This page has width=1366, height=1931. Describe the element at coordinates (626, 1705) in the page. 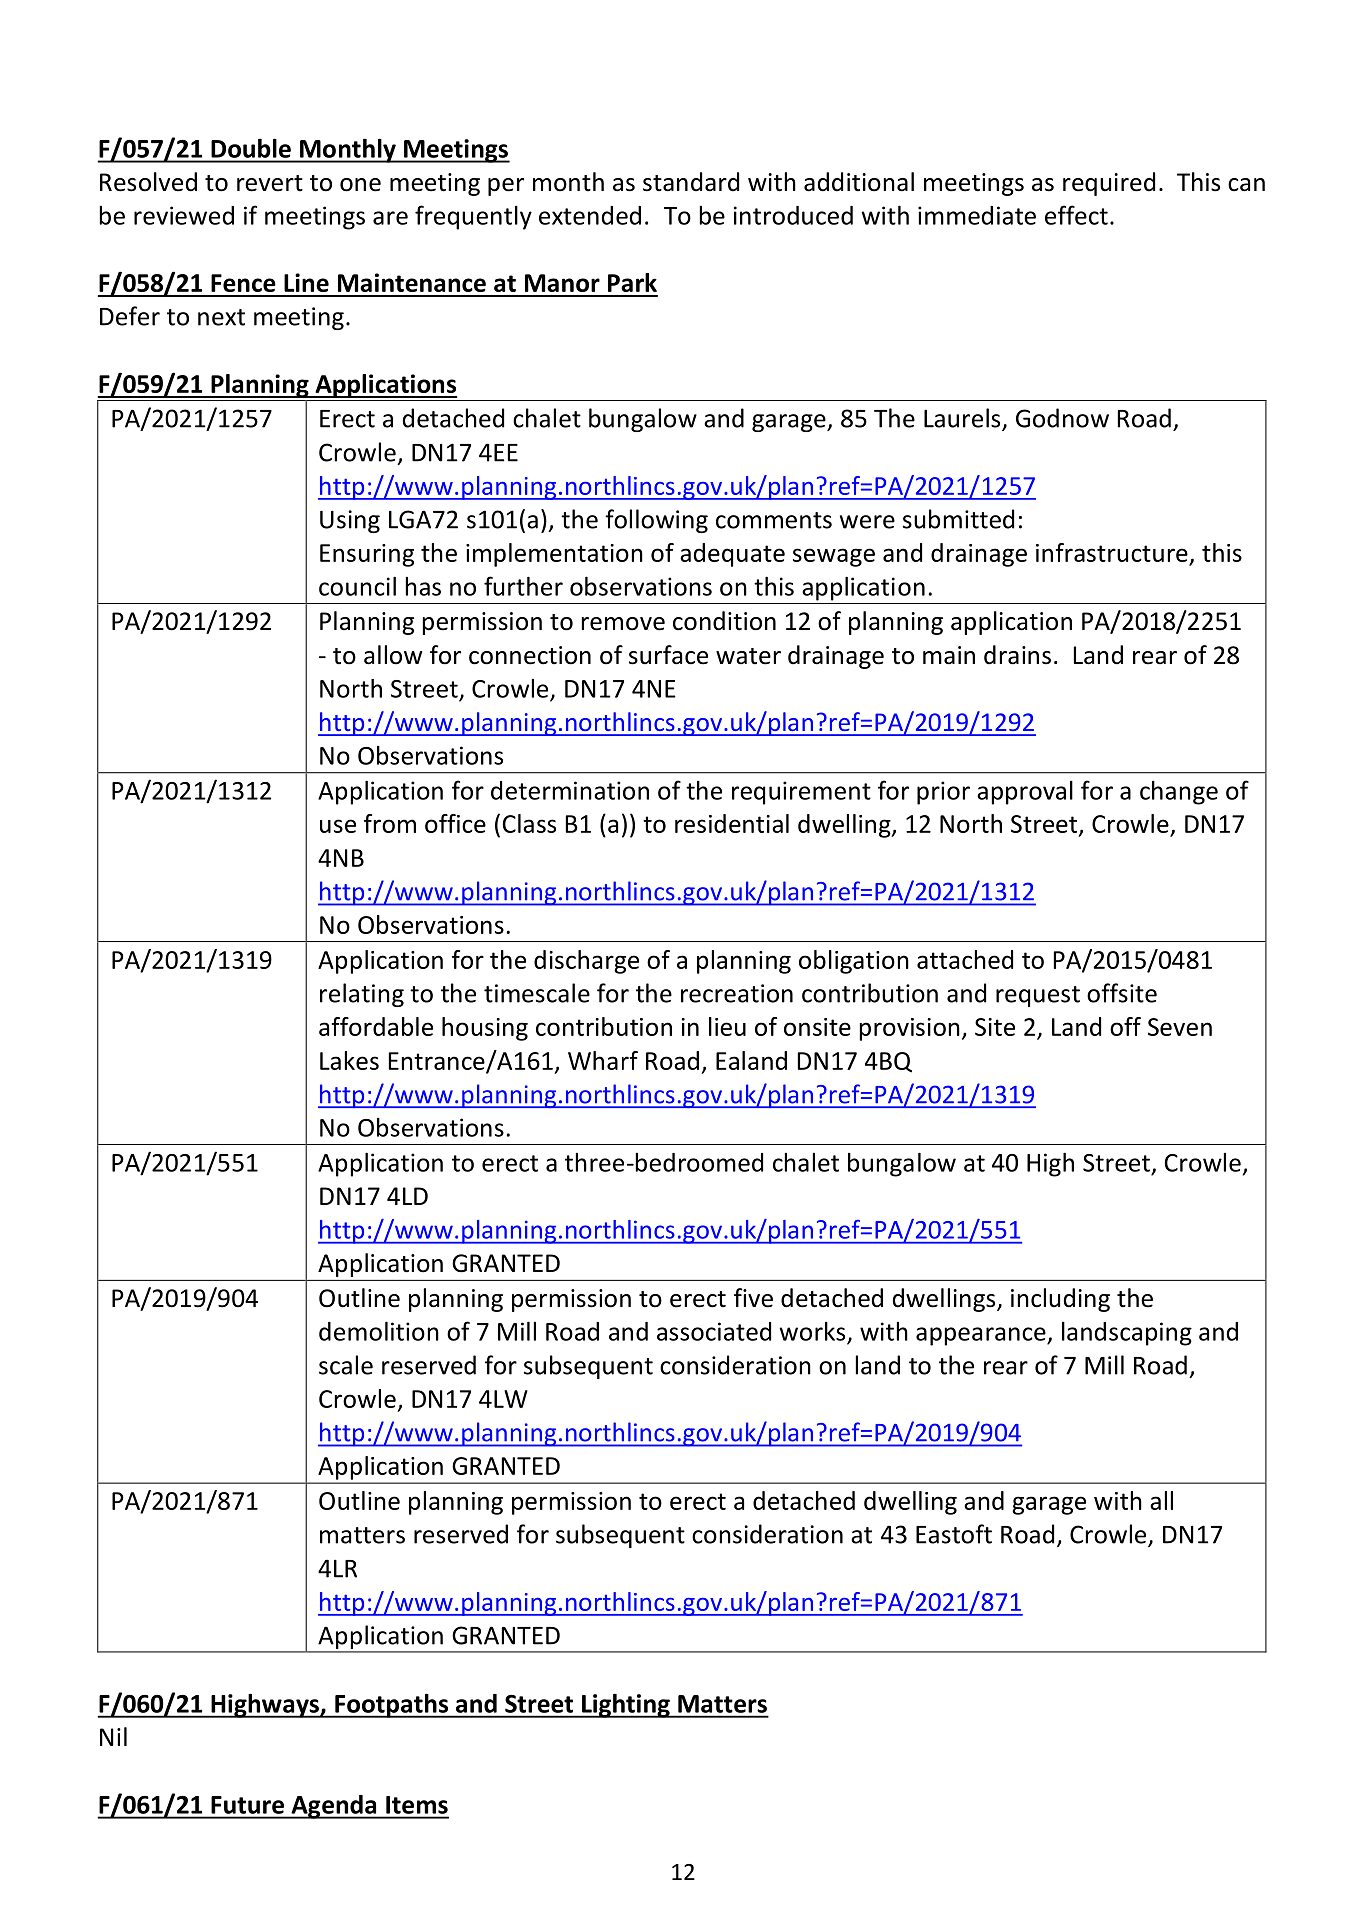

I see `Lighting` at that location.
